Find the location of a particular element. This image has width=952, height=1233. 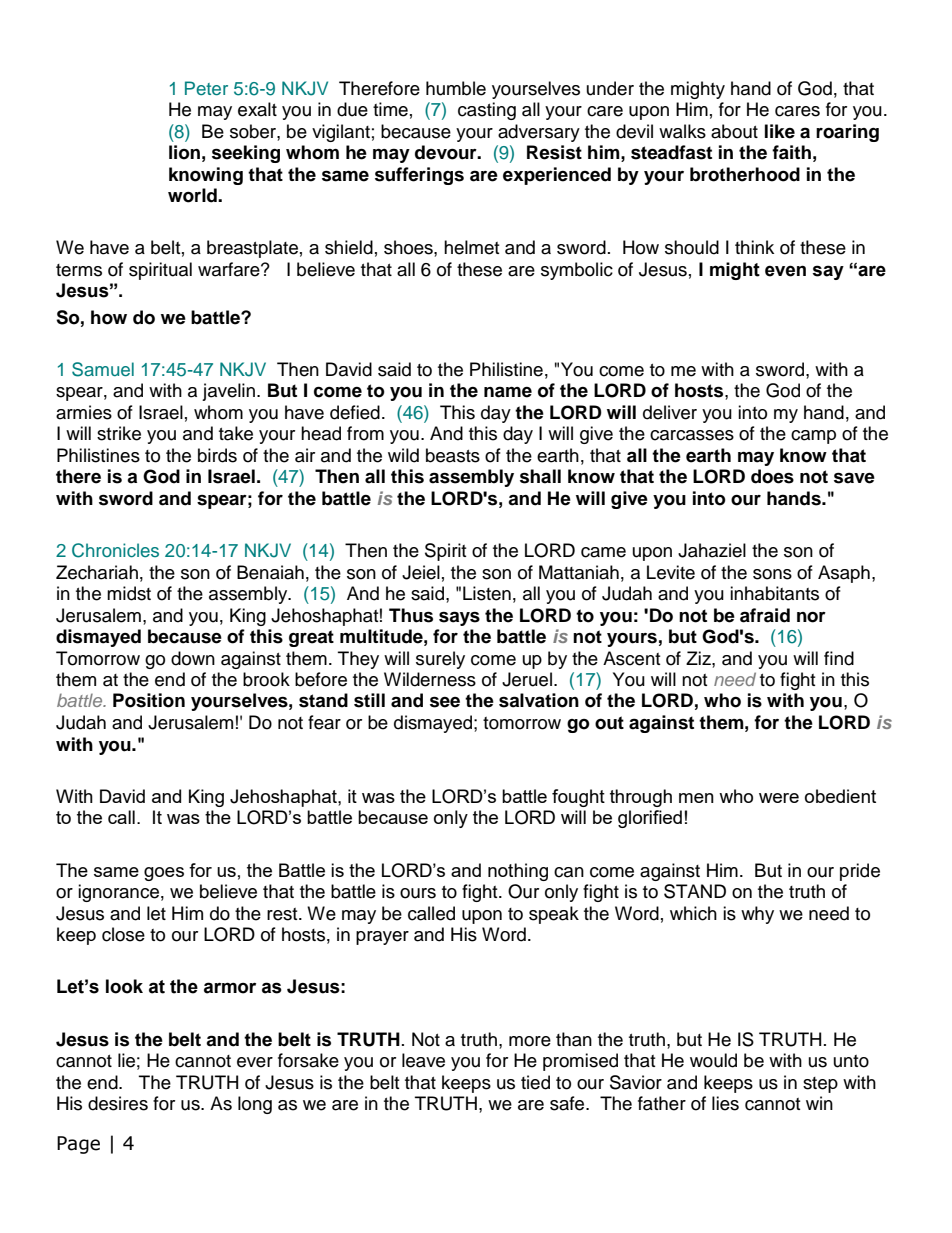

Peter is located at coordinates (206, 88).
